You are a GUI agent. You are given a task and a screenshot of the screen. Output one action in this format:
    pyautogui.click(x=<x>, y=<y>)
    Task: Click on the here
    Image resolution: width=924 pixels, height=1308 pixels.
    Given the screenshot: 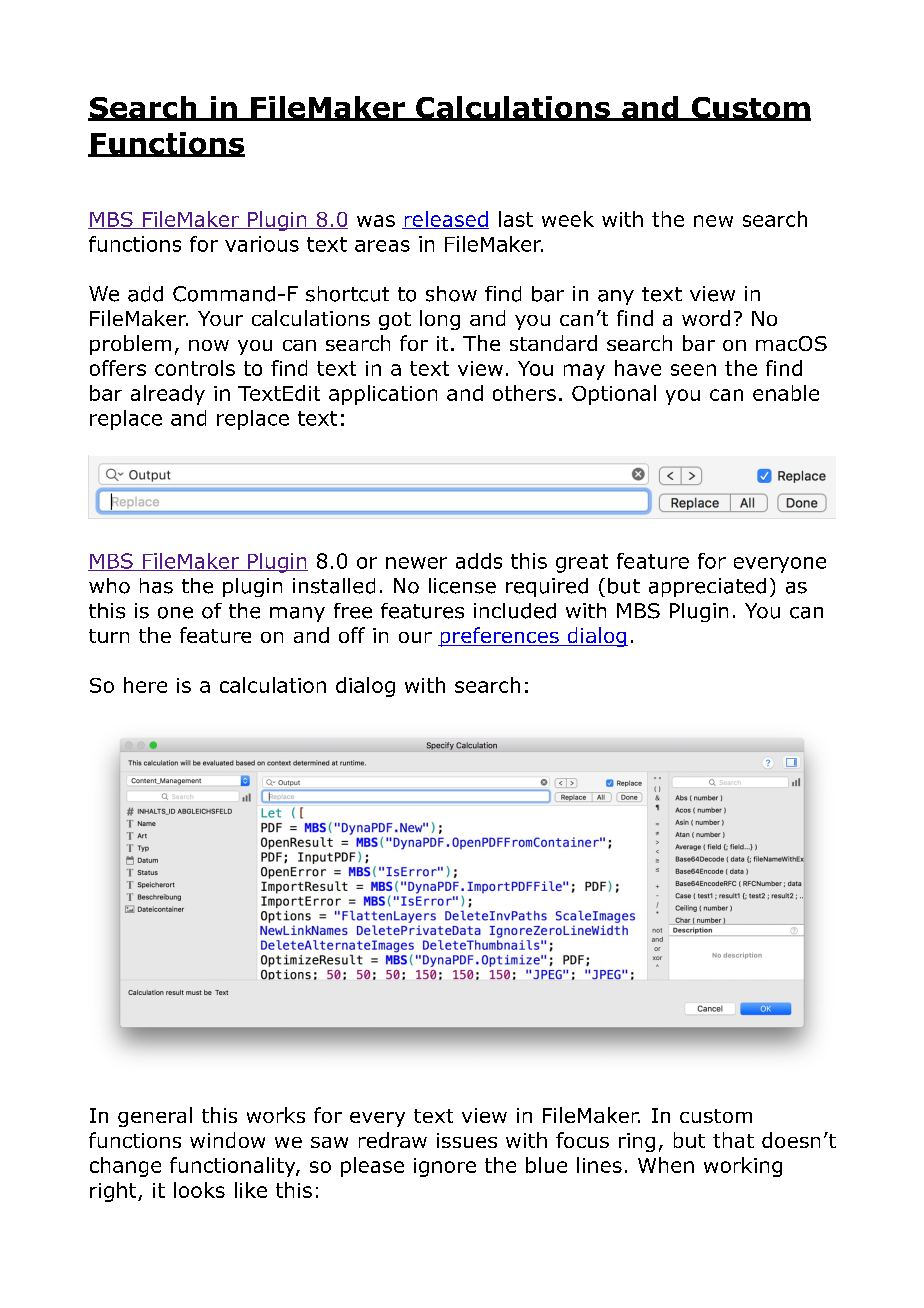 What is the action you would take?
    pyautogui.click(x=145, y=685)
